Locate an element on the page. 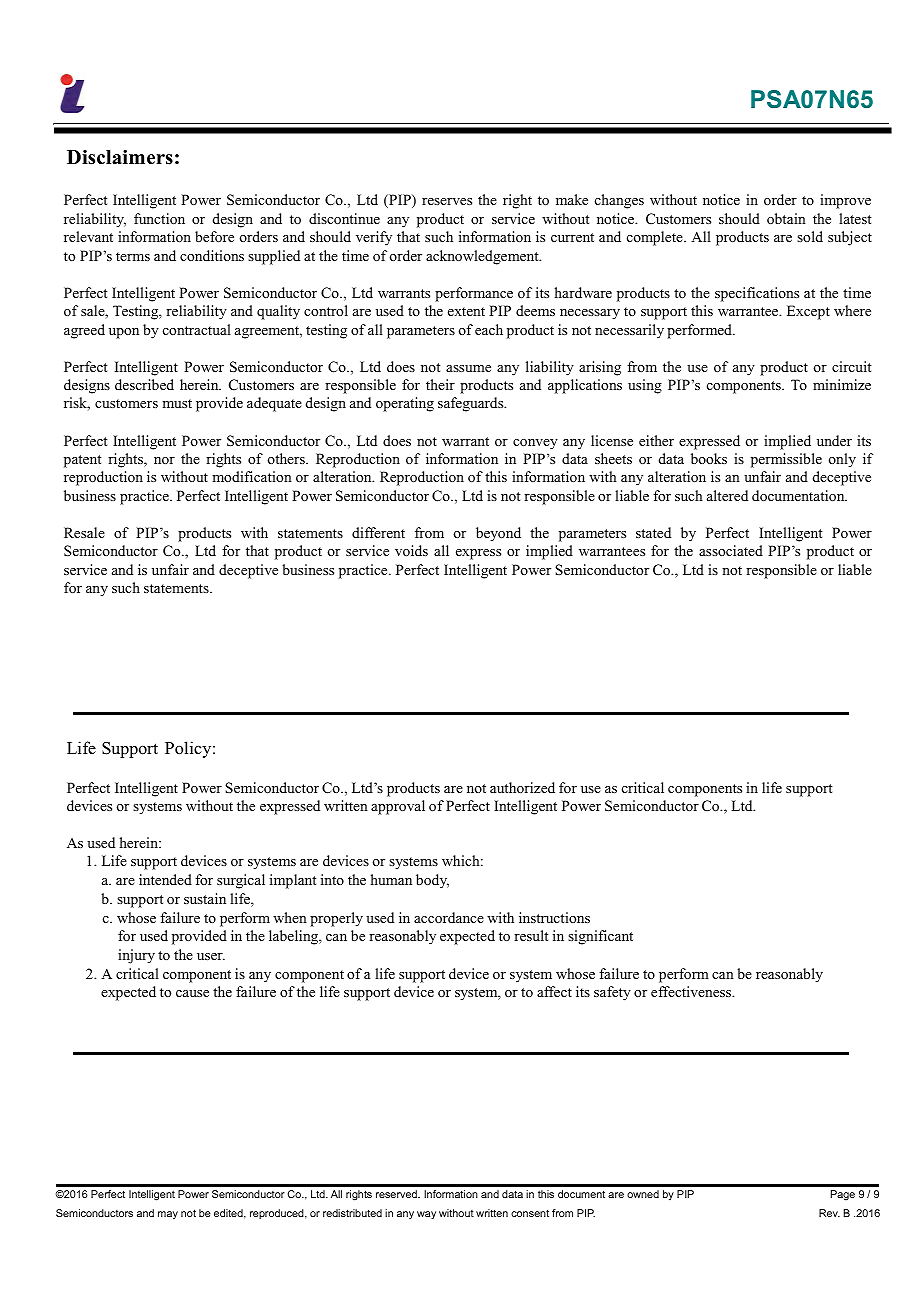  function is located at coordinates (159, 218).
